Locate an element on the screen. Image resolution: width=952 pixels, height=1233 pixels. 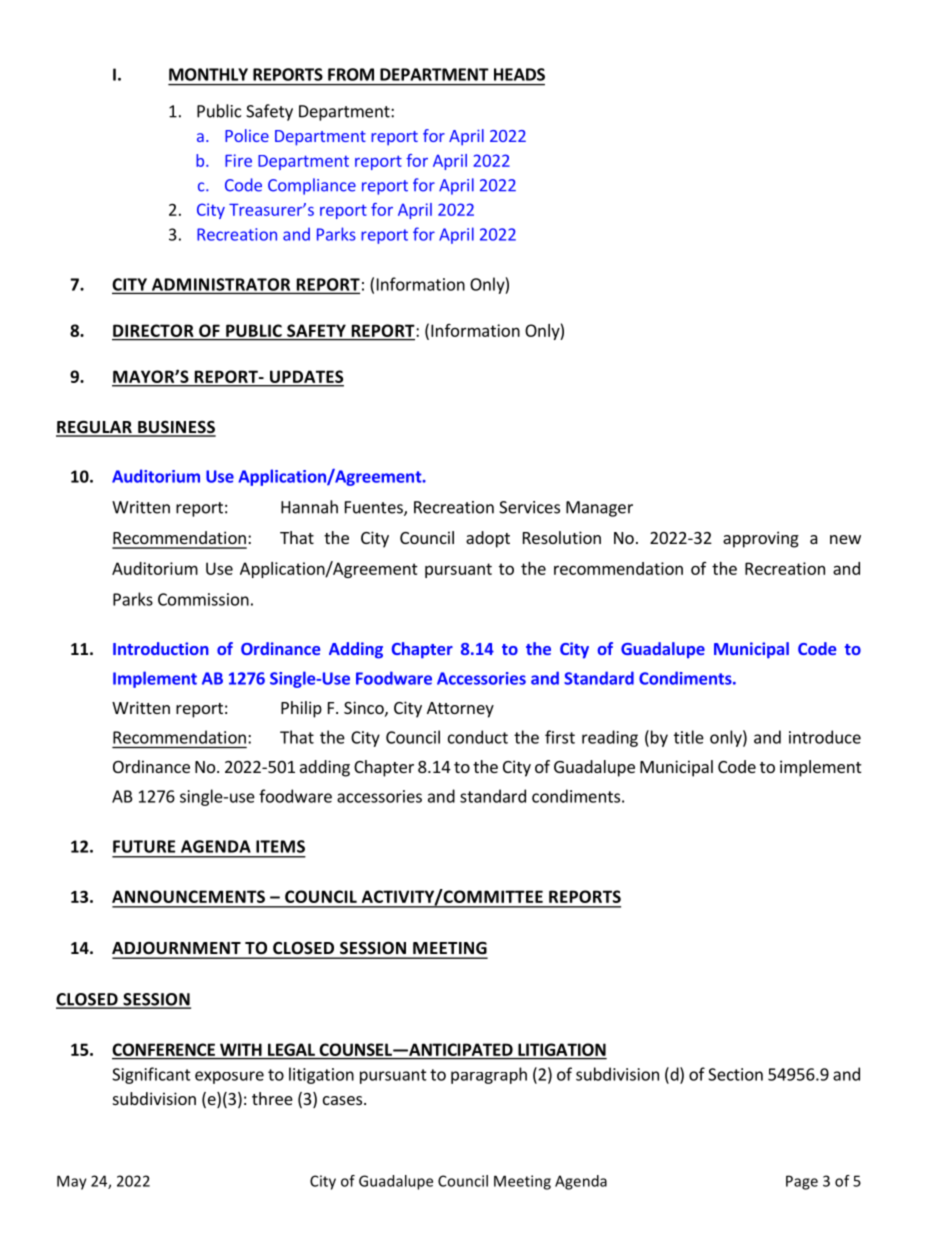
MONTHLY is located at coordinates (208, 74).
